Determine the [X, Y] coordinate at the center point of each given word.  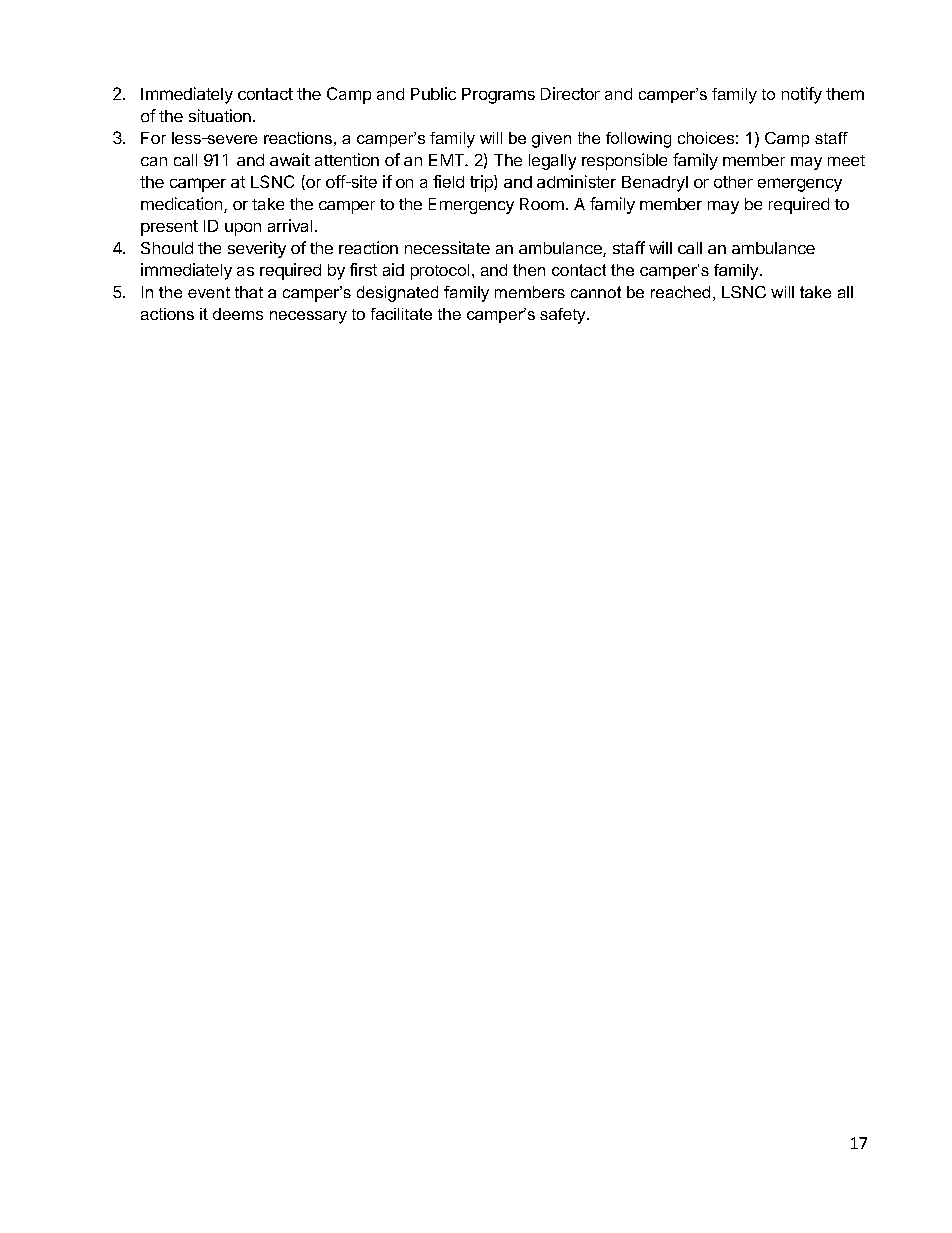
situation [220, 115]
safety [564, 316]
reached [680, 292]
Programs [498, 96]
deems [238, 314]
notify [802, 95]
